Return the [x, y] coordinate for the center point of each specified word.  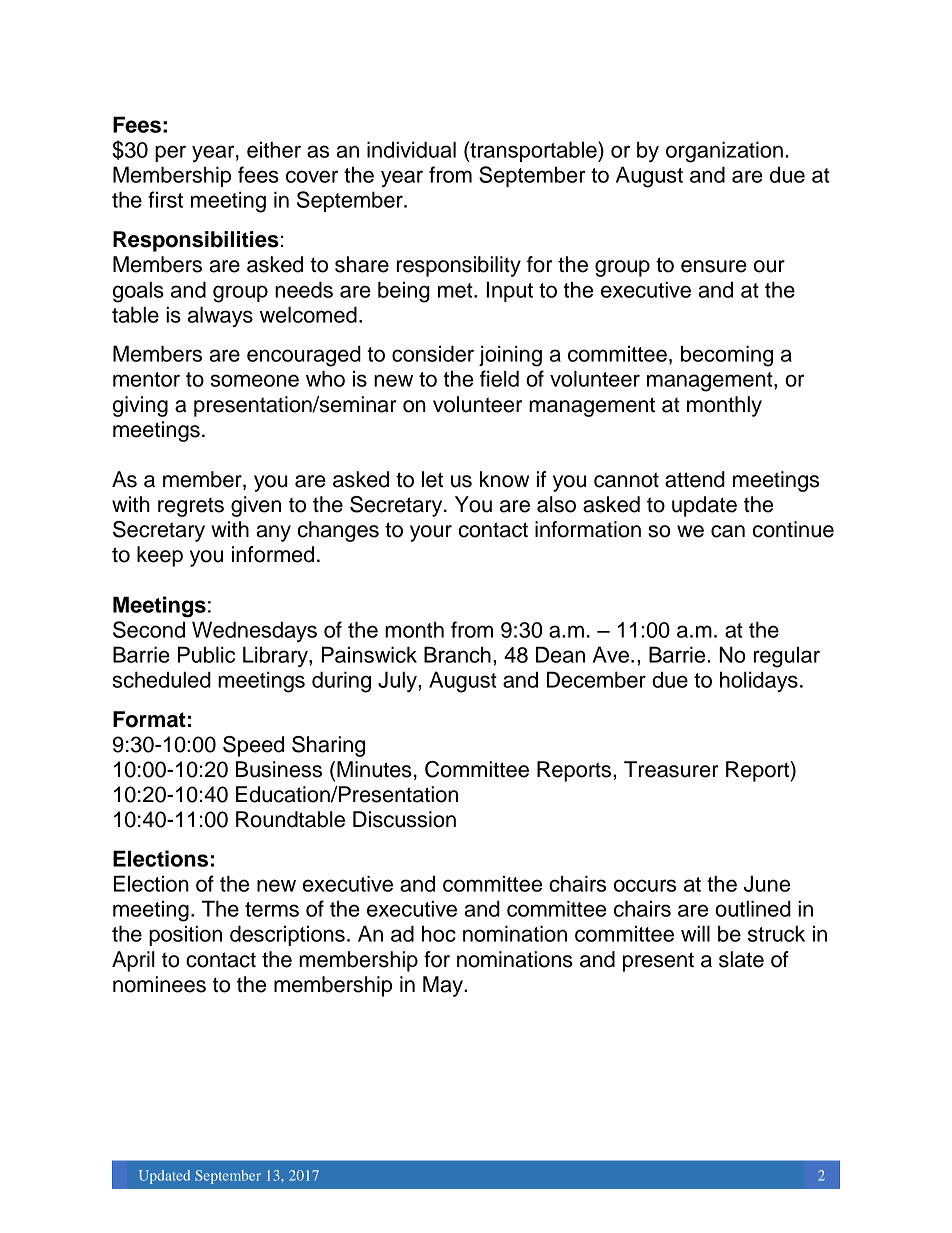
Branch [457, 654]
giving [140, 406]
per [170, 153]
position [185, 935]
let [432, 479]
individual [411, 149]
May [444, 986]
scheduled [161, 679]
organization [724, 152]
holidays [759, 681]
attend [695, 479]
